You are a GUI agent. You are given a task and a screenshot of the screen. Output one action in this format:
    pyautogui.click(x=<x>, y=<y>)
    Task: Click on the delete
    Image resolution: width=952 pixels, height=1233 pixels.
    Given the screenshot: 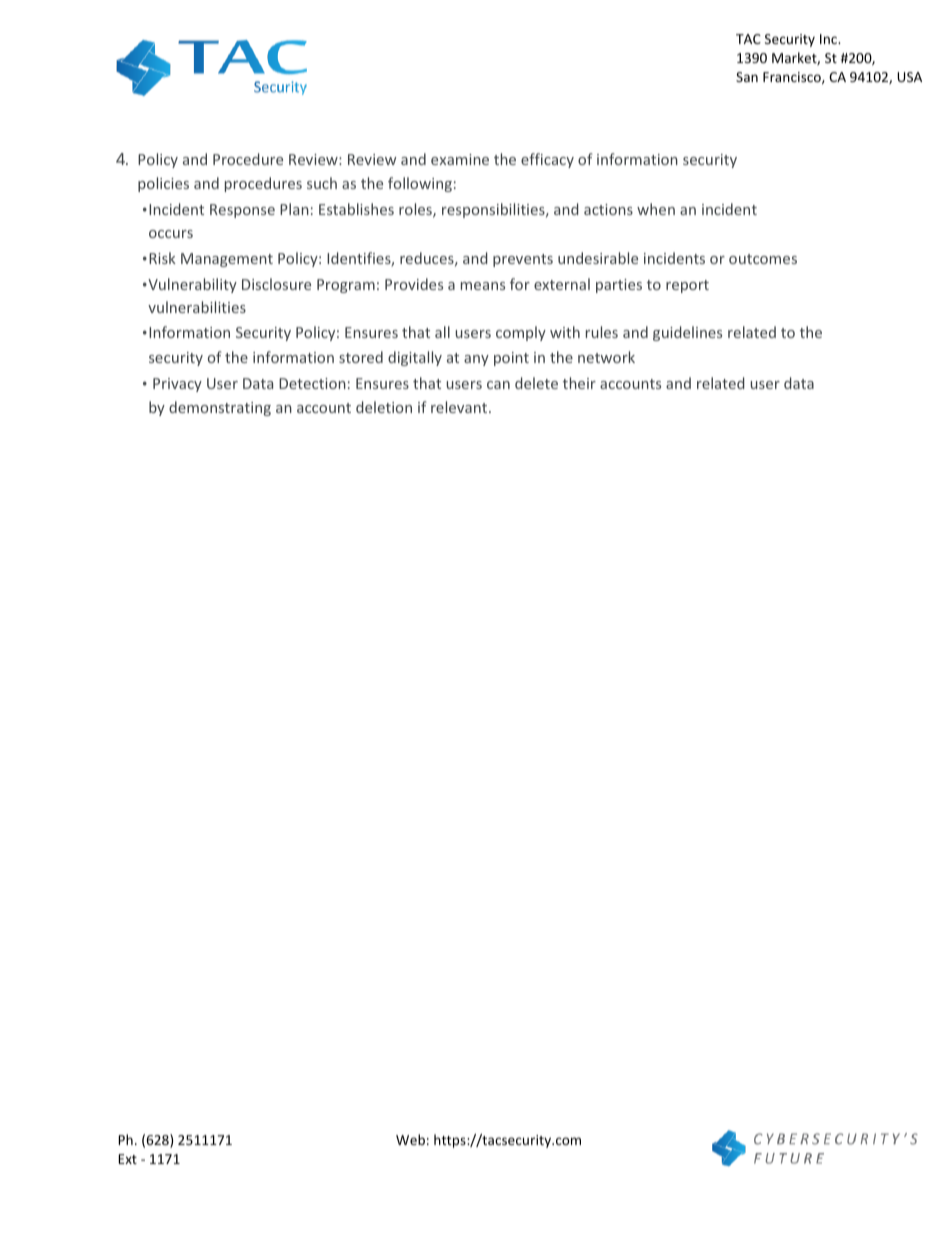 What is the action you would take?
    pyautogui.click(x=536, y=383)
